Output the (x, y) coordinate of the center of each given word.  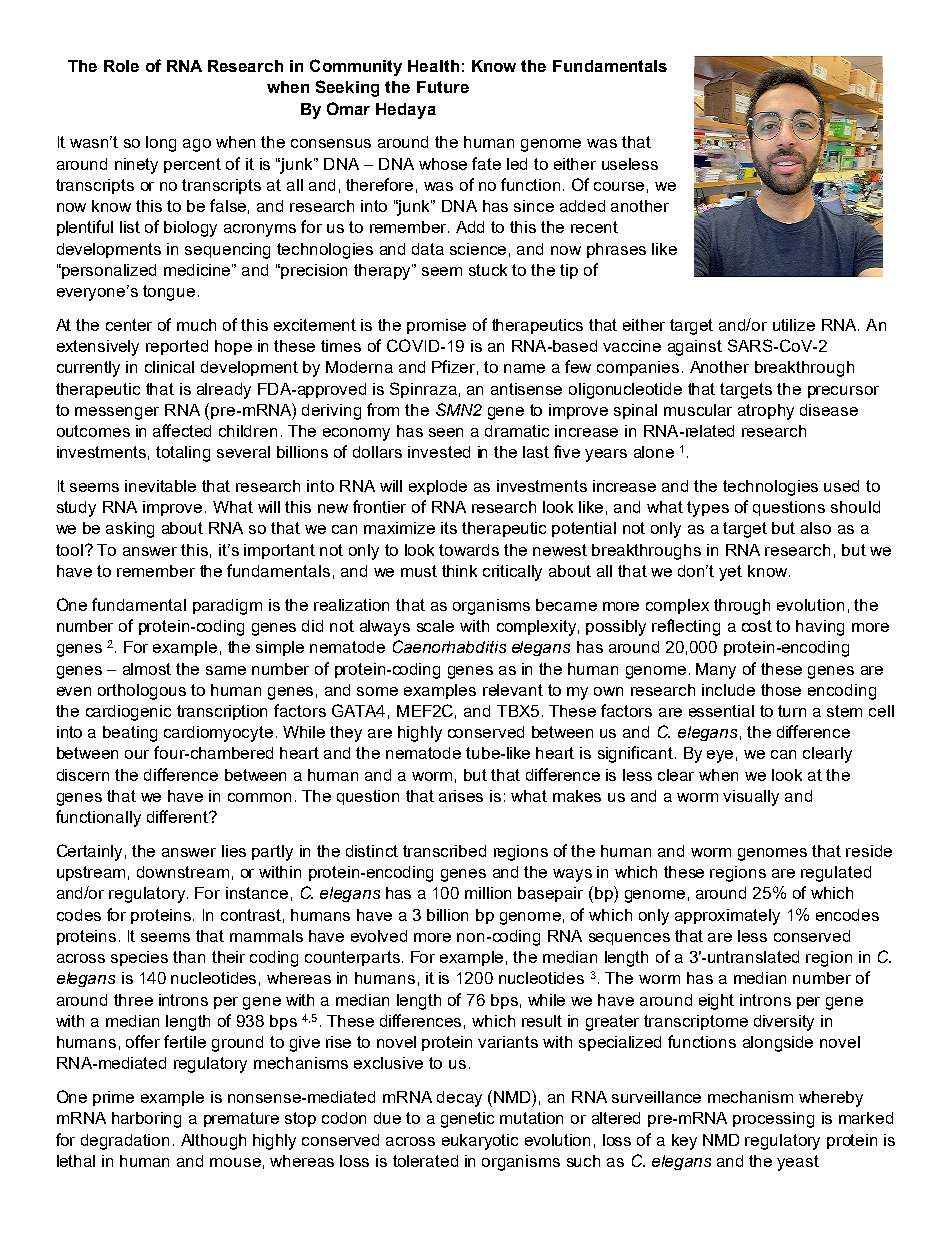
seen (446, 432)
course (619, 186)
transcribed (444, 851)
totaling (183, 454)
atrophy (766, 412)
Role (121, 66)
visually (751, 798)
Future (443, 87)
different (178, 816)
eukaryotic (480, 1142)
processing (773, 1120)
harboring (146, 1120)
